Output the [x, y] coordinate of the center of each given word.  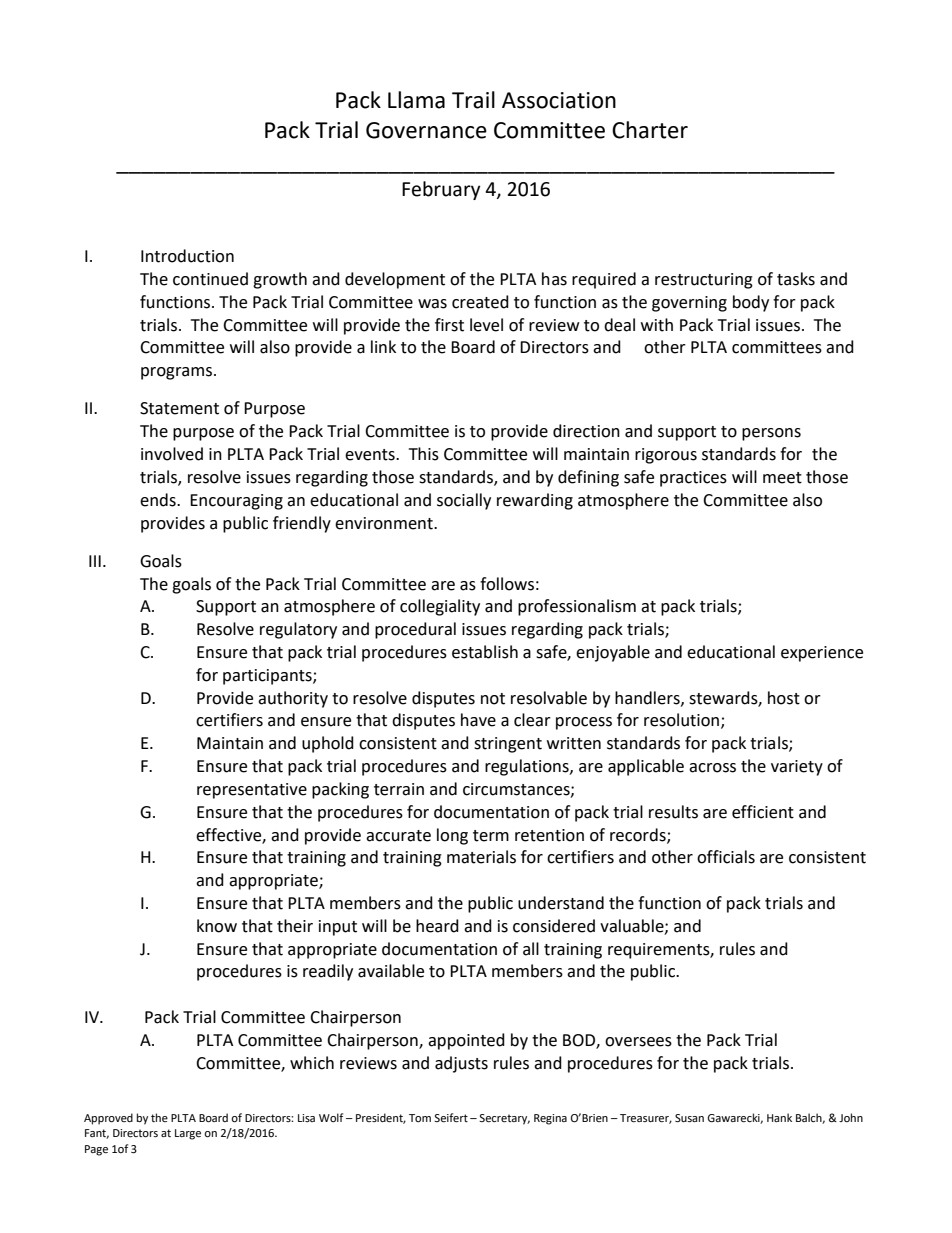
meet [782, 478]
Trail [473, 100]
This [424, 454]
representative [252, 791]
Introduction [187, 256]
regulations [528, 767]
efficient [763, 812]
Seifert [451, 1118]
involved [172, 454]
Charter [650, 130]
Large [188, 1134]
